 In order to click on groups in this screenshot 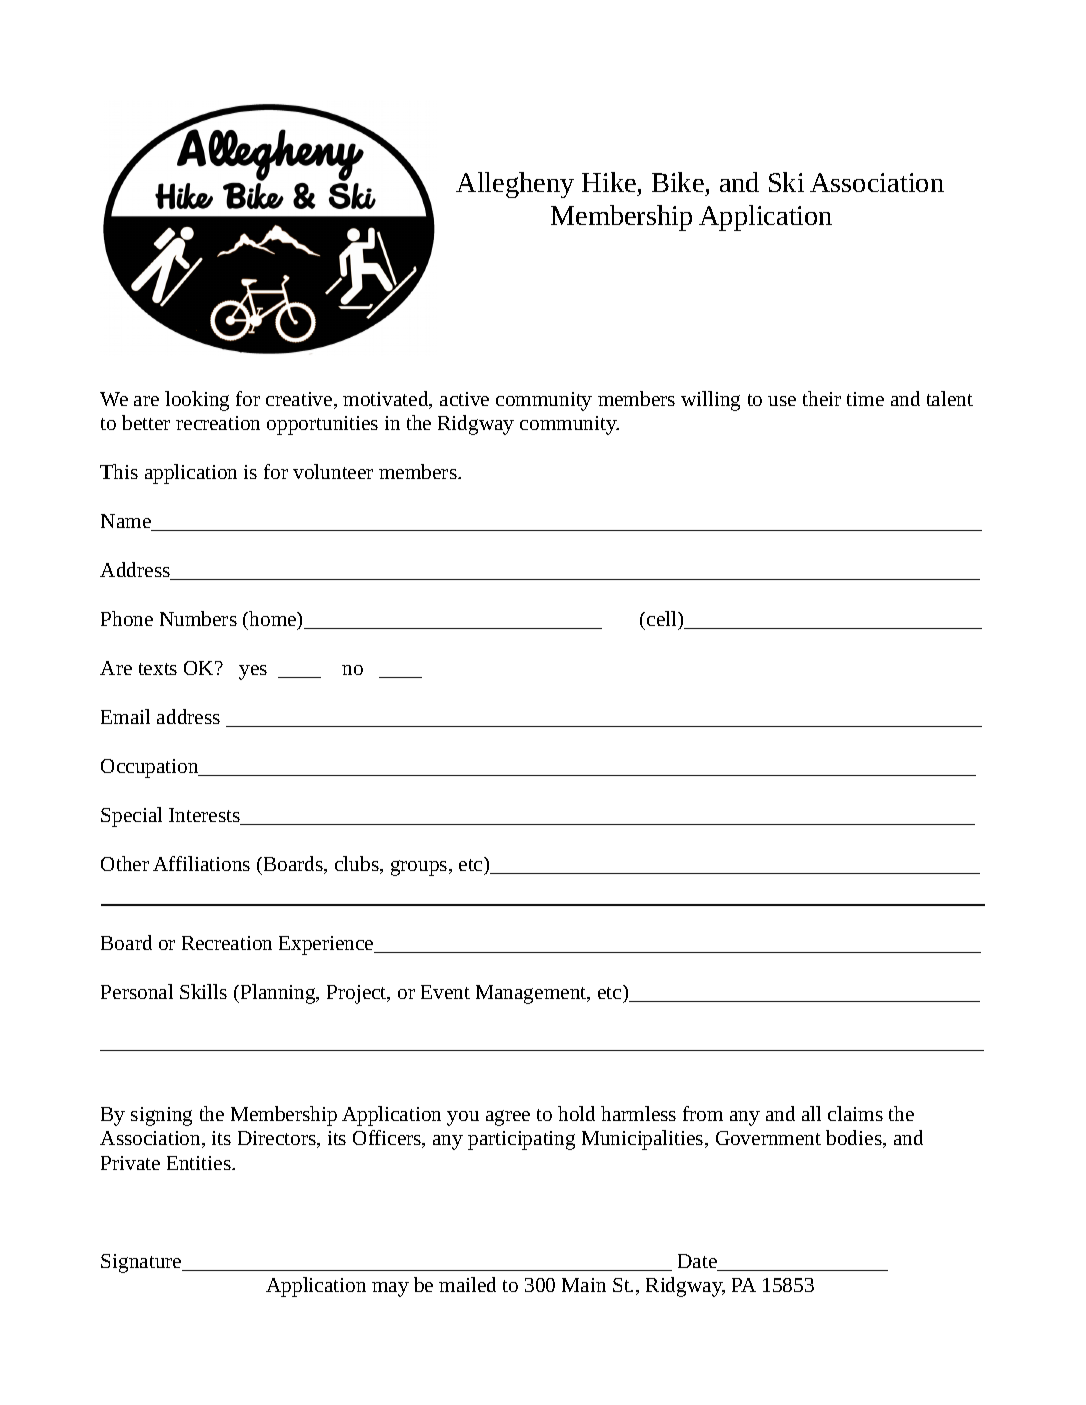, I will do `click(420, 868)`.
